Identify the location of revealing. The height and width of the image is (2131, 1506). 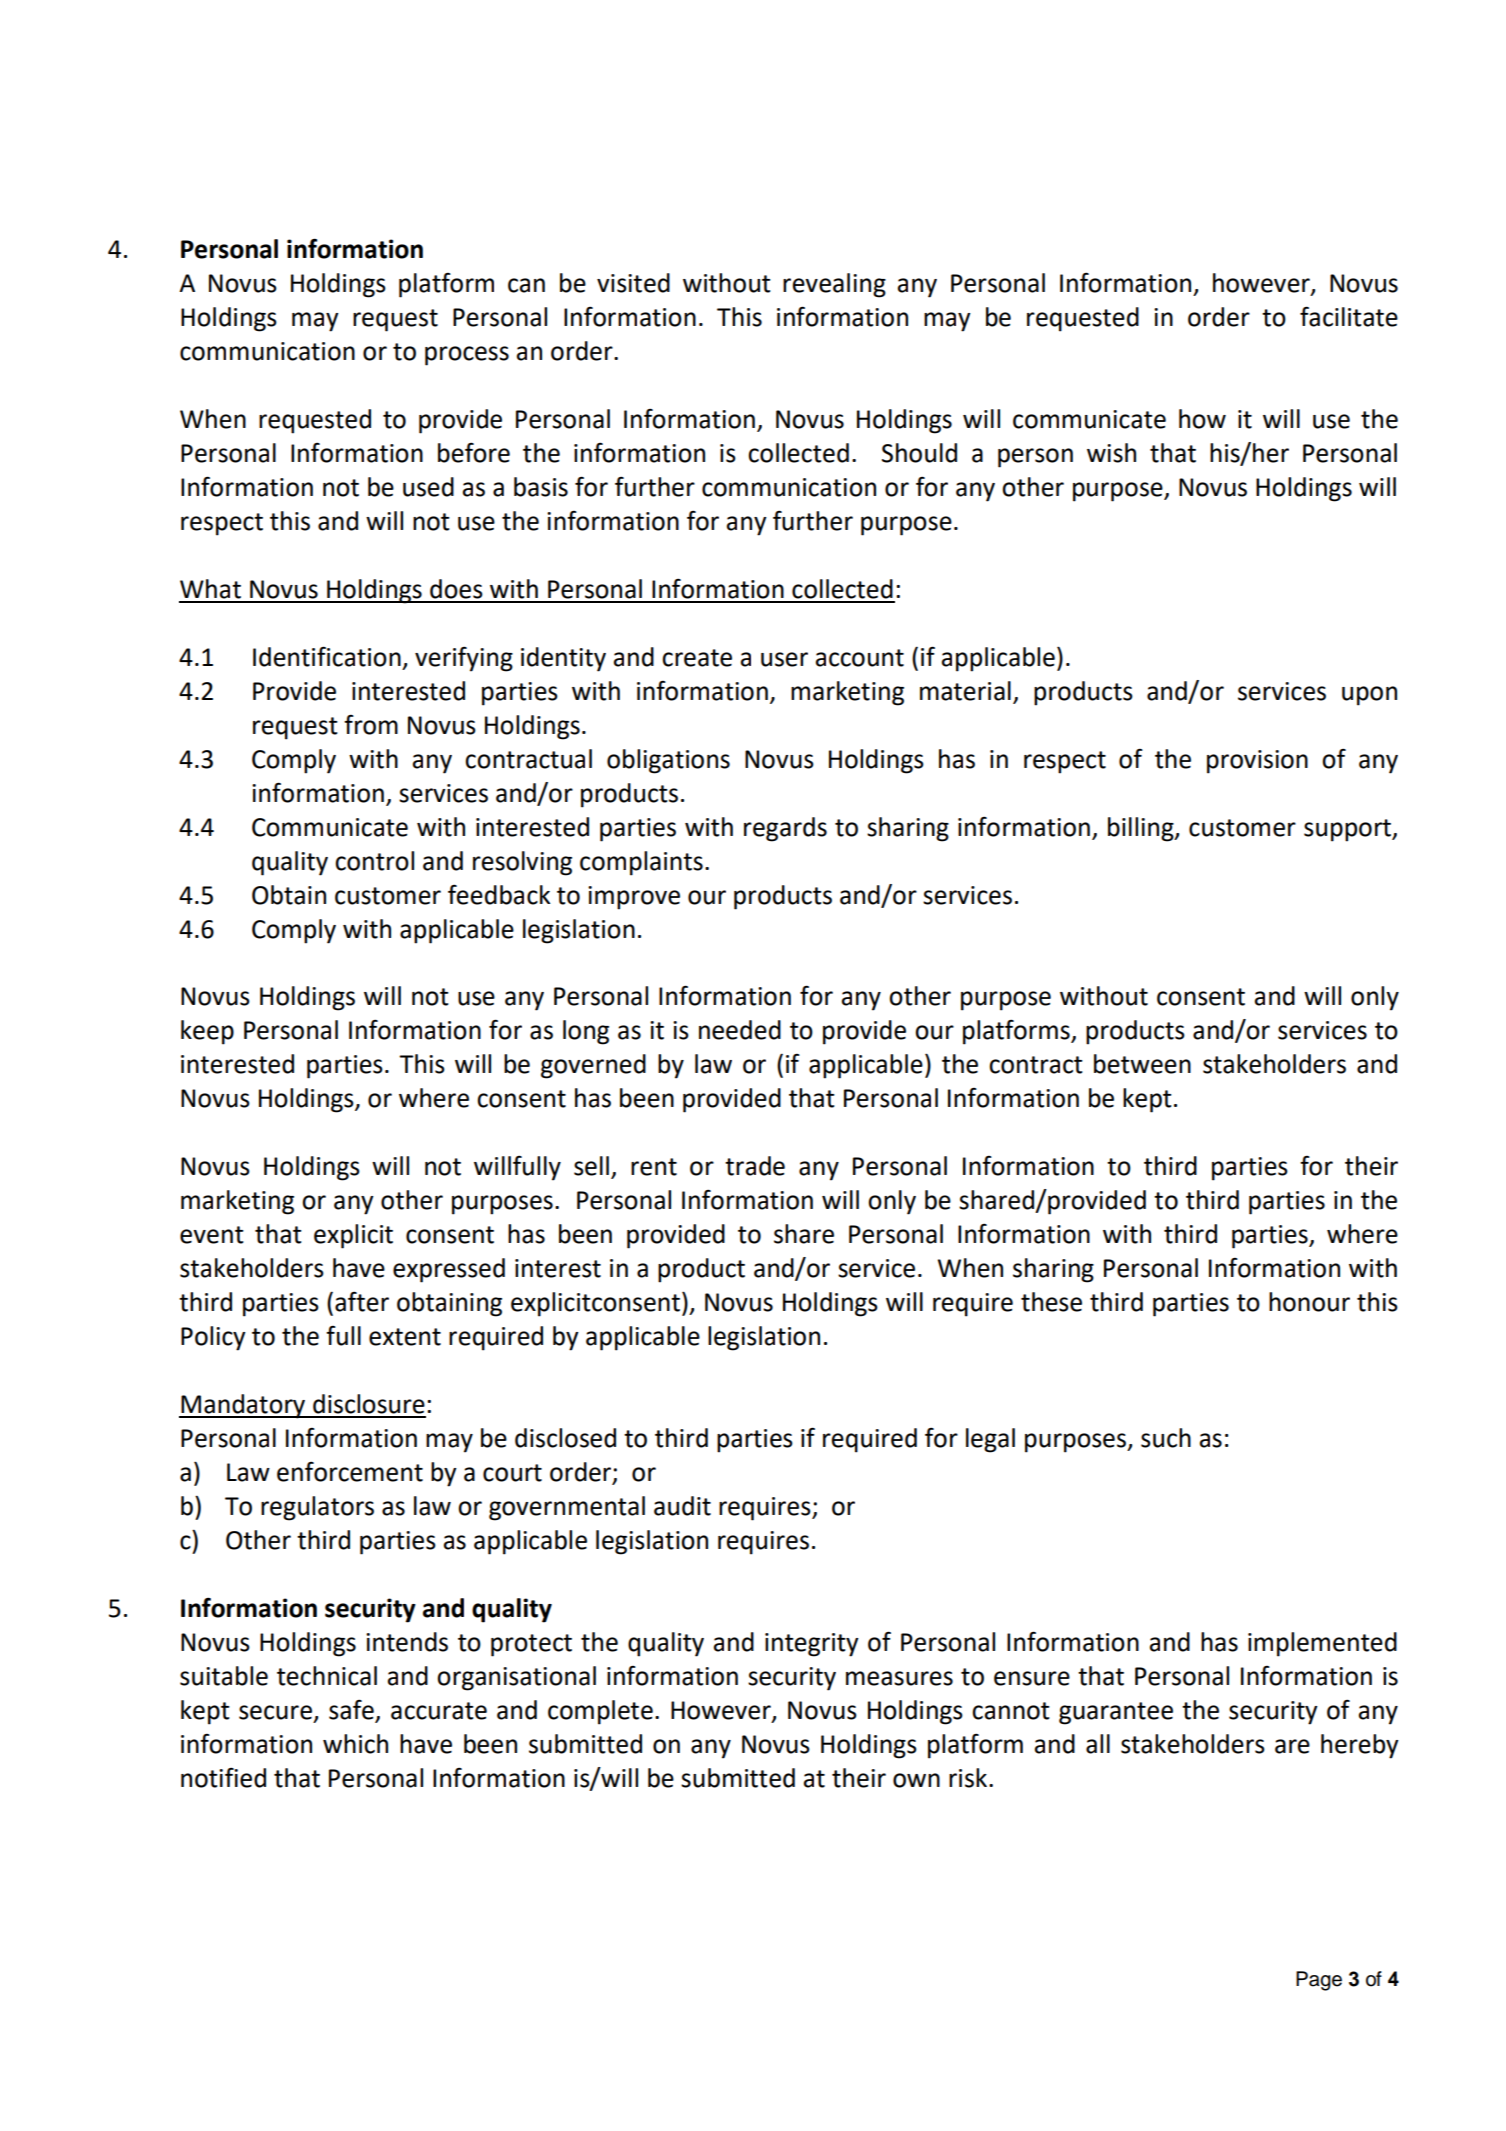
(834, 285).
